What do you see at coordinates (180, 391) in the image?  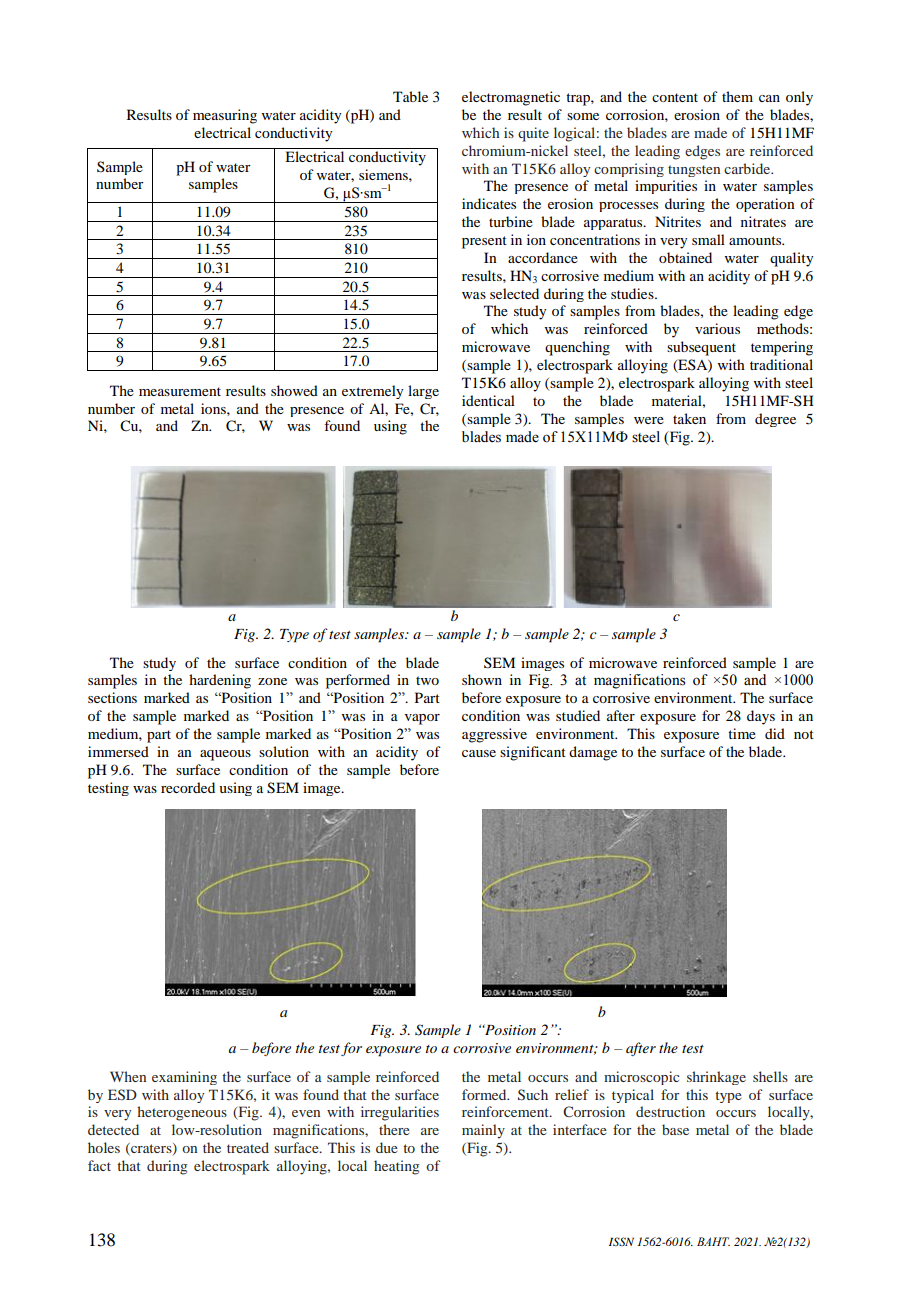 I see `measurement` at bounding box center [180, 391].
